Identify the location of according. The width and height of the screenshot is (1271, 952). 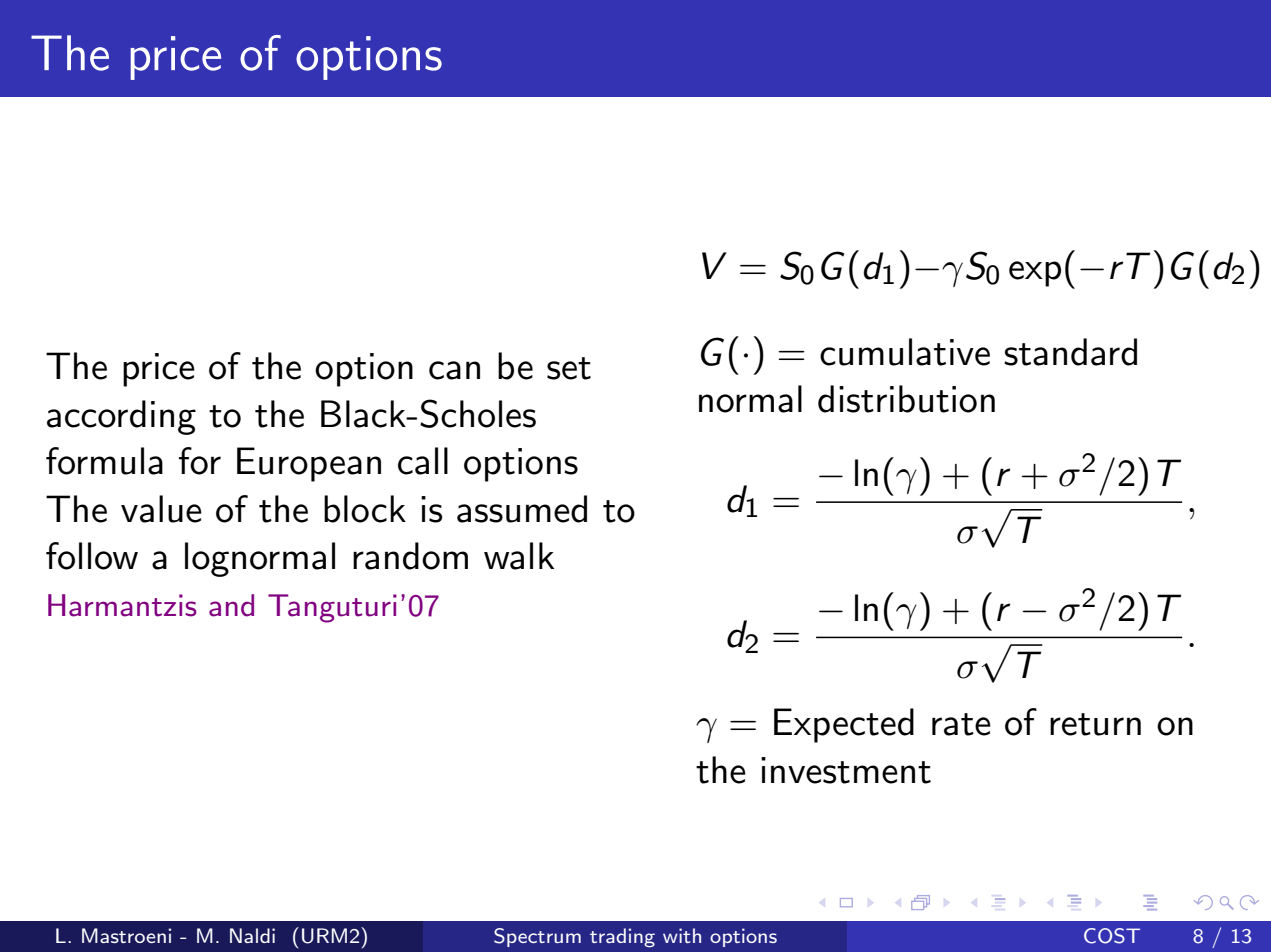
(121, 417).
